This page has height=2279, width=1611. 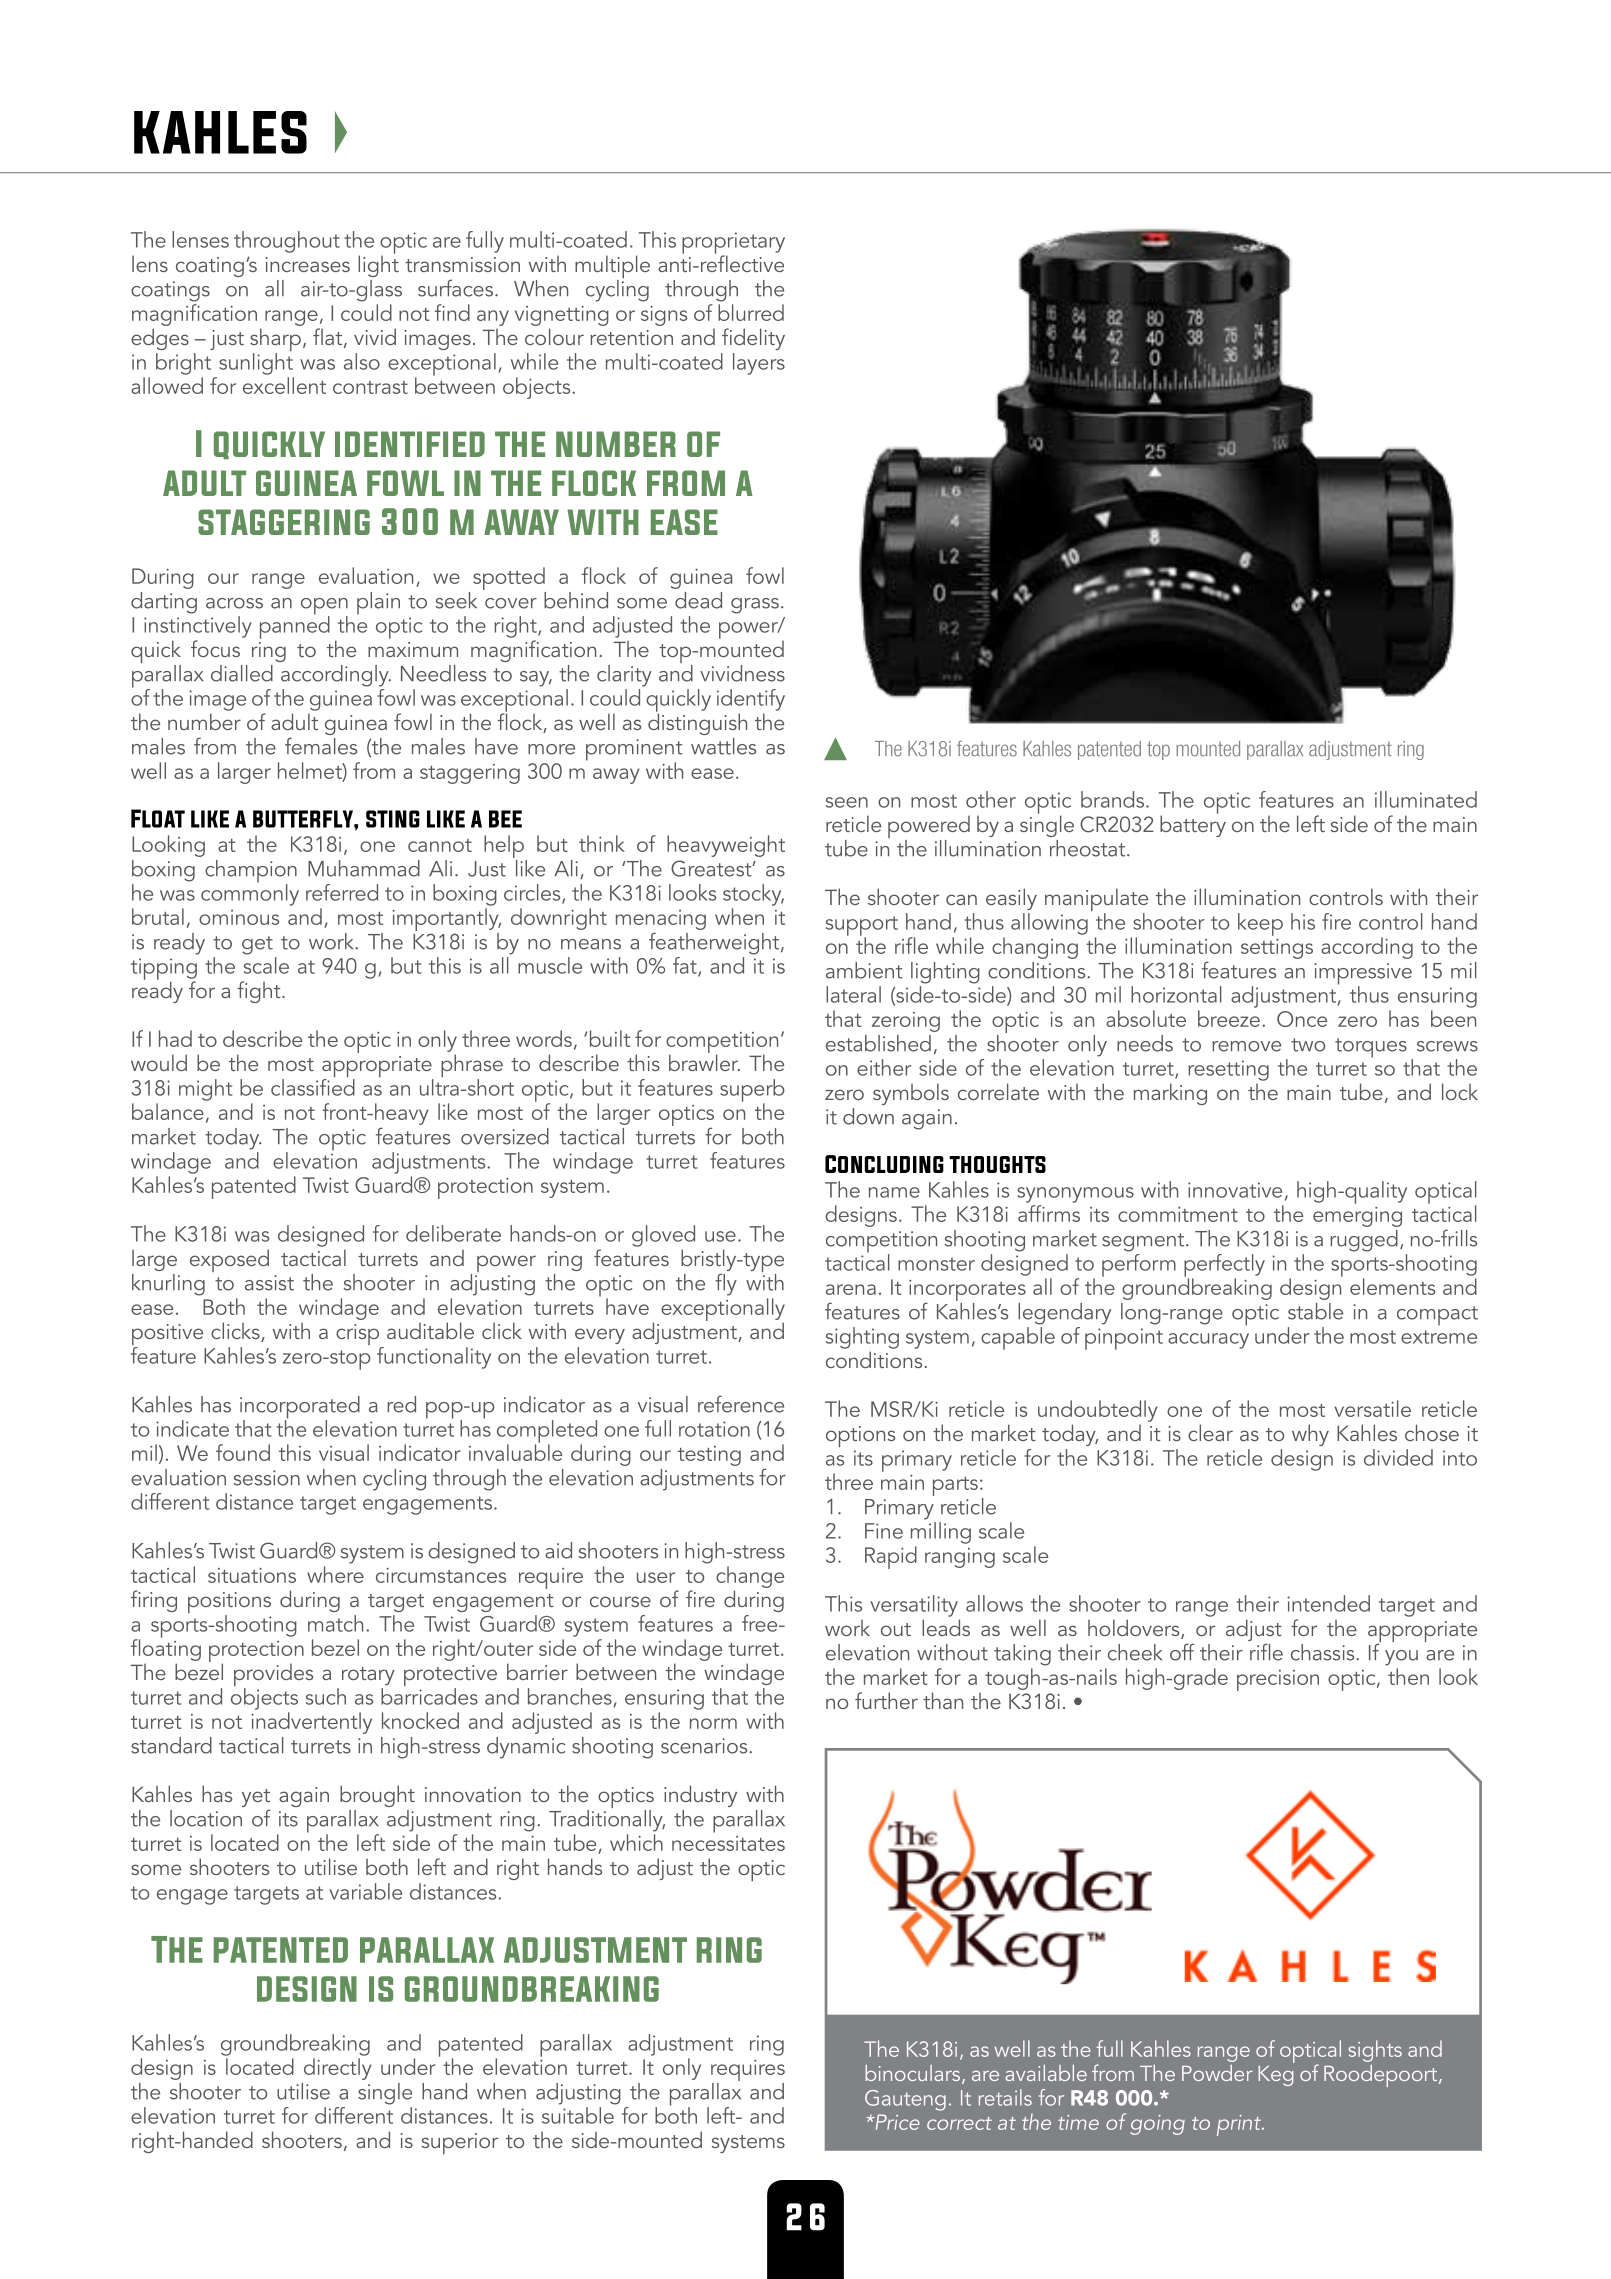 What do you see at coordinates (759, 364) in the page?
I see `layers` at bounding box center [759, 364].
